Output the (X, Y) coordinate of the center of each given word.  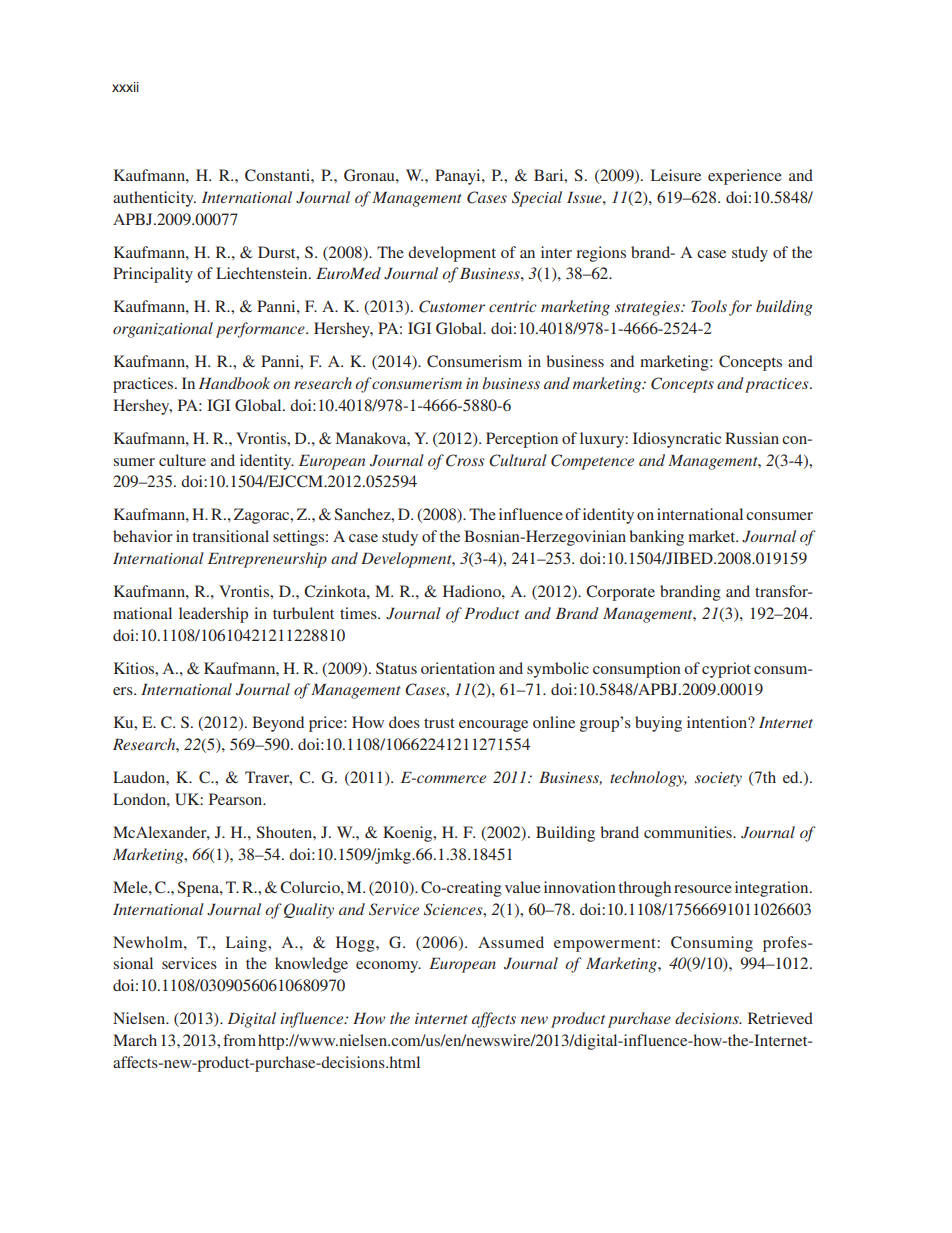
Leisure (676, 175)
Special (537, 199)
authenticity (154, 199)
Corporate (620, 593)
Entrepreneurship (267, 560)
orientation (458, 668)
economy (388, 967)
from (241, 1040)
